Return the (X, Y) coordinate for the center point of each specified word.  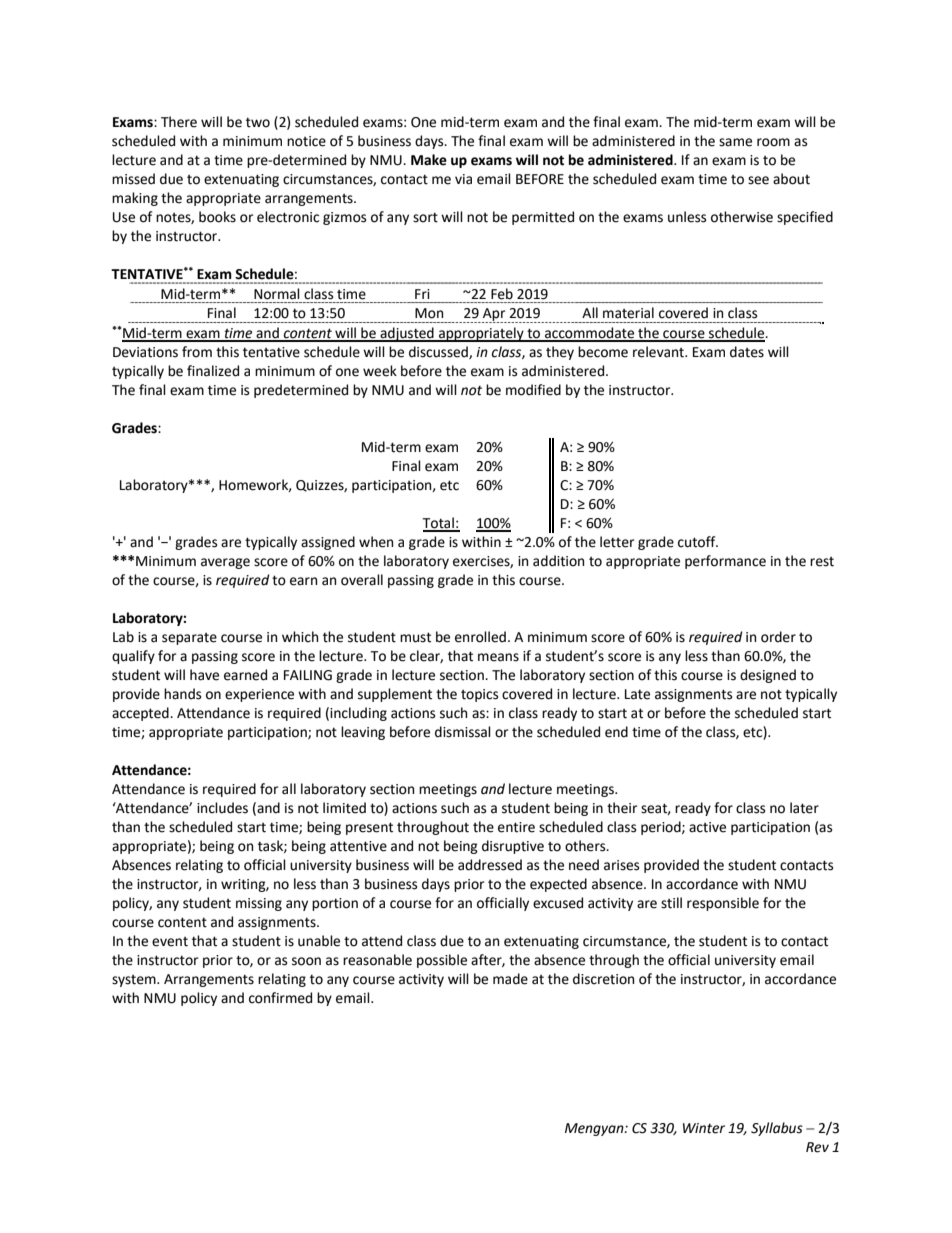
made (510, 979)
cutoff (698, 542)
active (707, 827)
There (179, 122)
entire (516, 827)
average (225, 563)
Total (439, 524)
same (735, 142)
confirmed (280, 998)
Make (429, 160)
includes (222, 808)
